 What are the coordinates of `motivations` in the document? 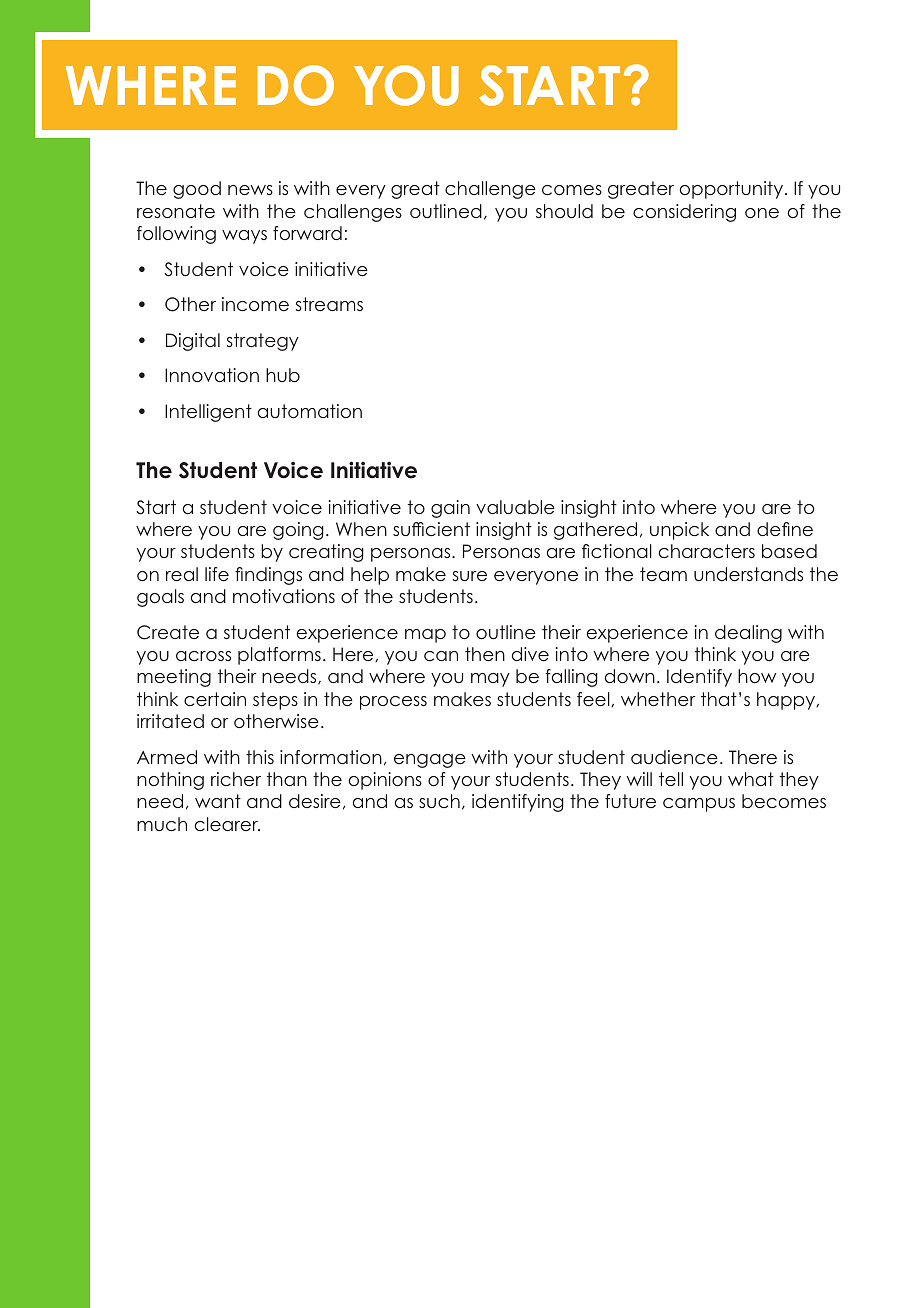 It's located at (284, 596).
